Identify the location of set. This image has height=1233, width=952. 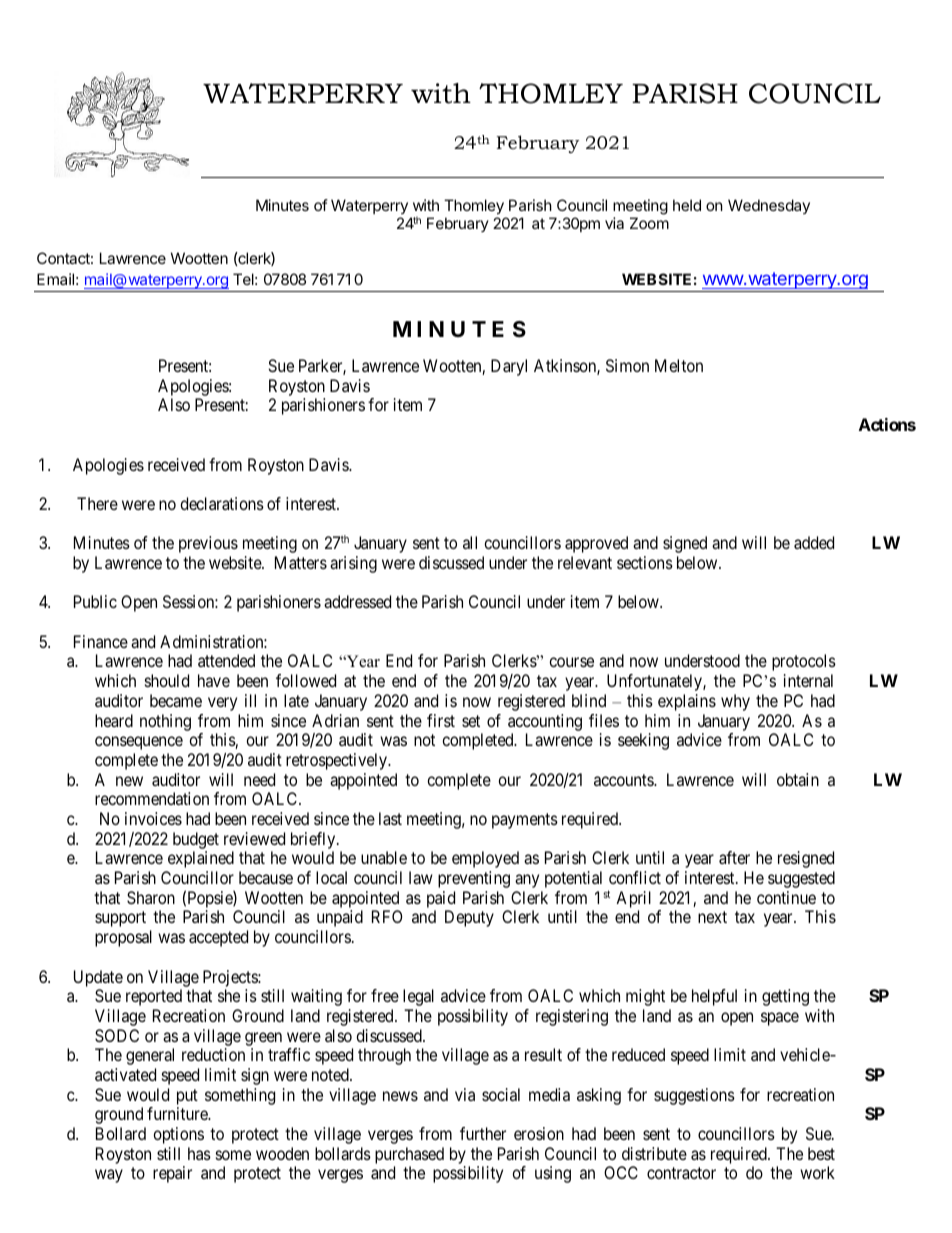
(471, 721).
